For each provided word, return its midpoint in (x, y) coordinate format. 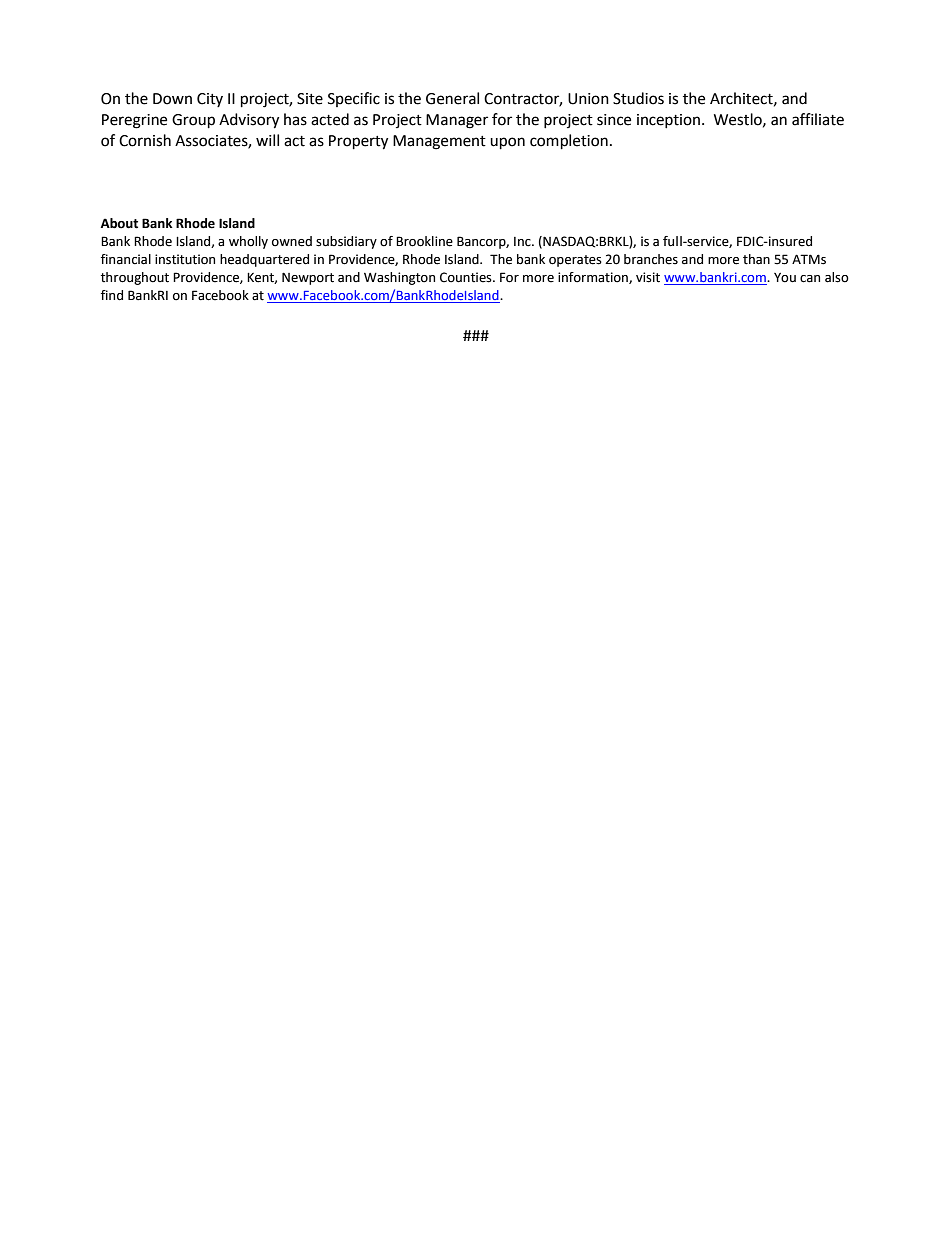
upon (507, 143)
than (756, 259)
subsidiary (346, 242)
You (785, 278)
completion (569, 142)
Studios (638, 98)
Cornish (145, 140)
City (210, 100)
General (452, 98)
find (112, 295)
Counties (467, 277)
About (119, 223)
